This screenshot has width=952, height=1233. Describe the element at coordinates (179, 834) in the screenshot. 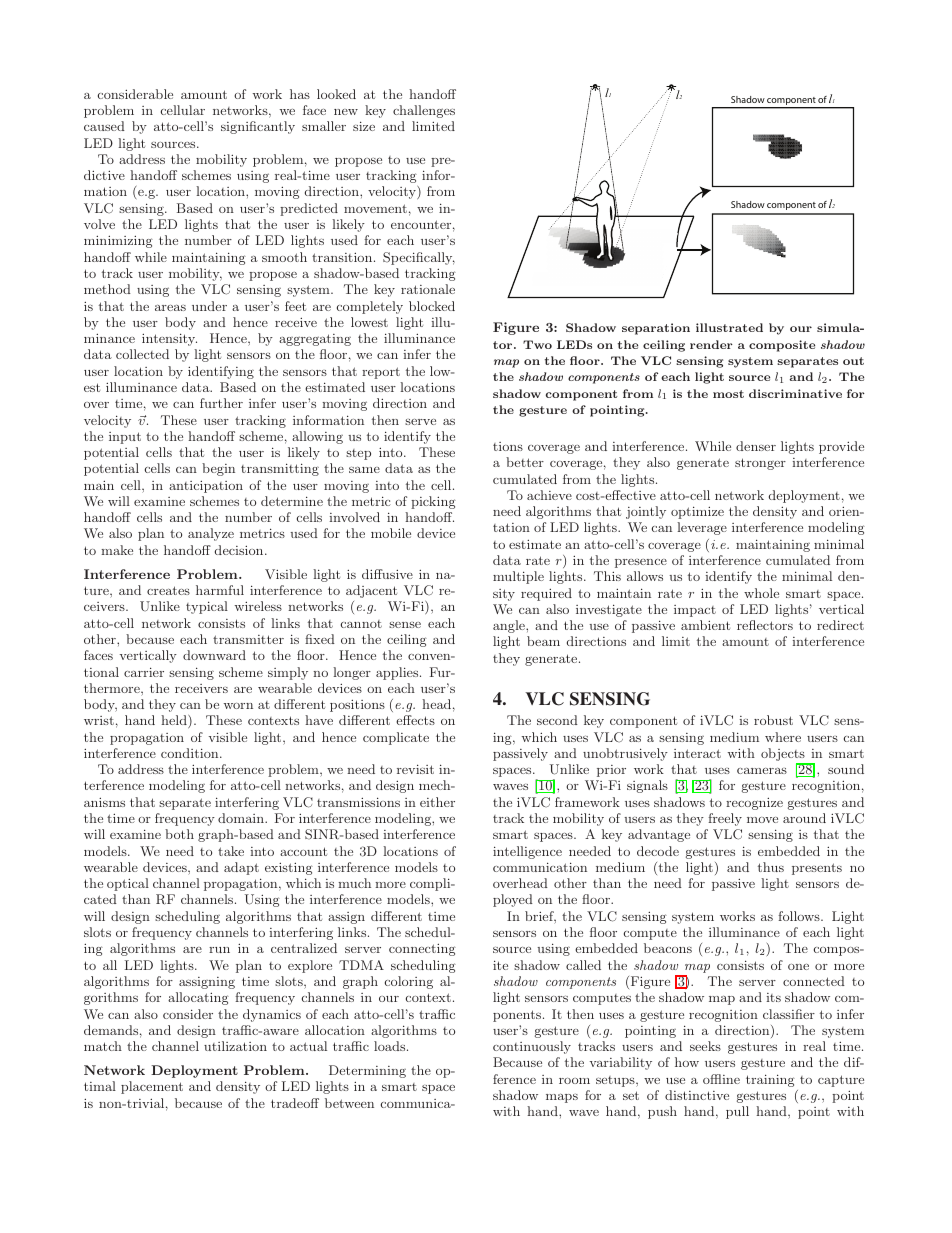

I see `both` at that location.
